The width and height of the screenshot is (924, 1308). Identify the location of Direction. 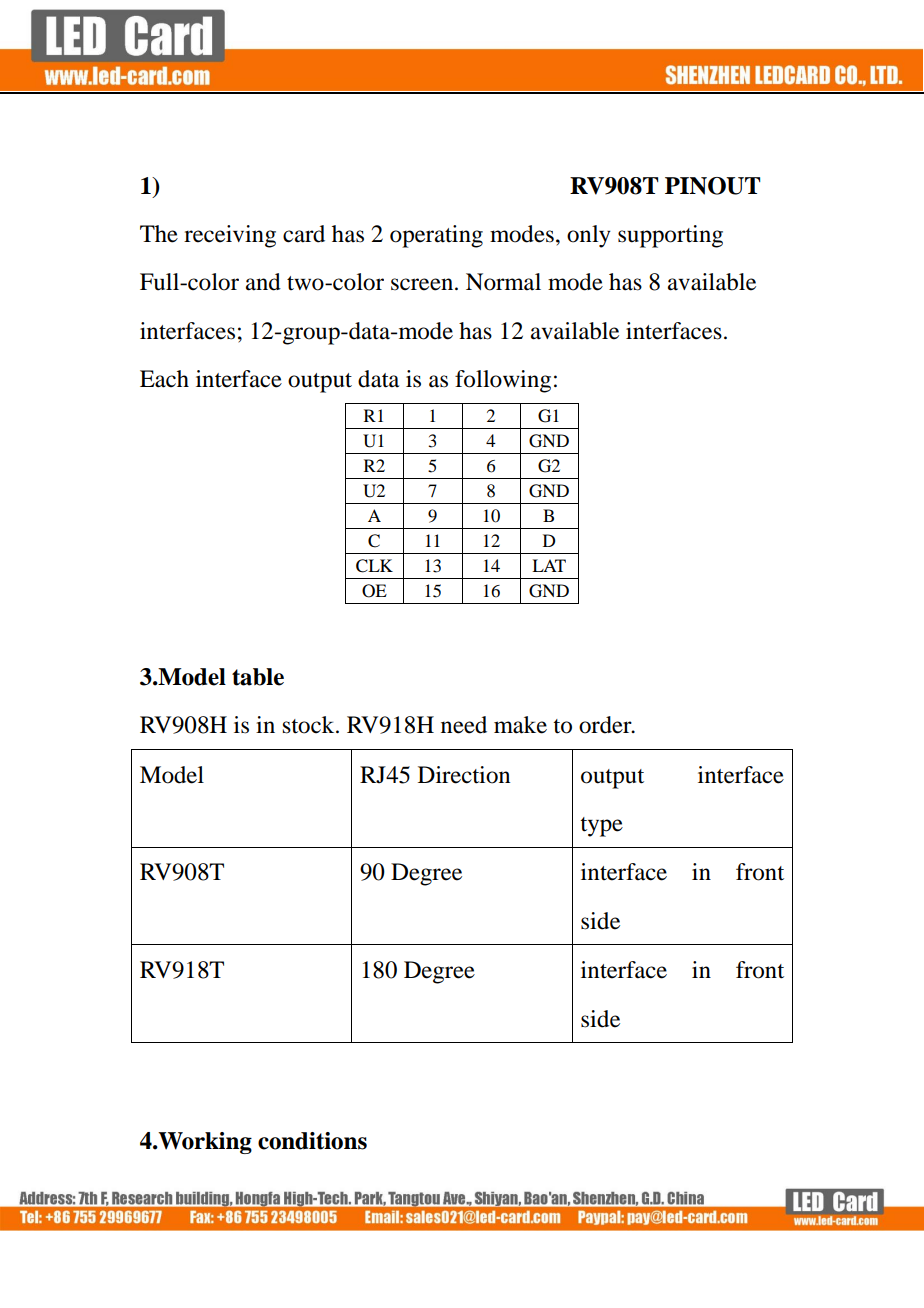
(464, 775).
